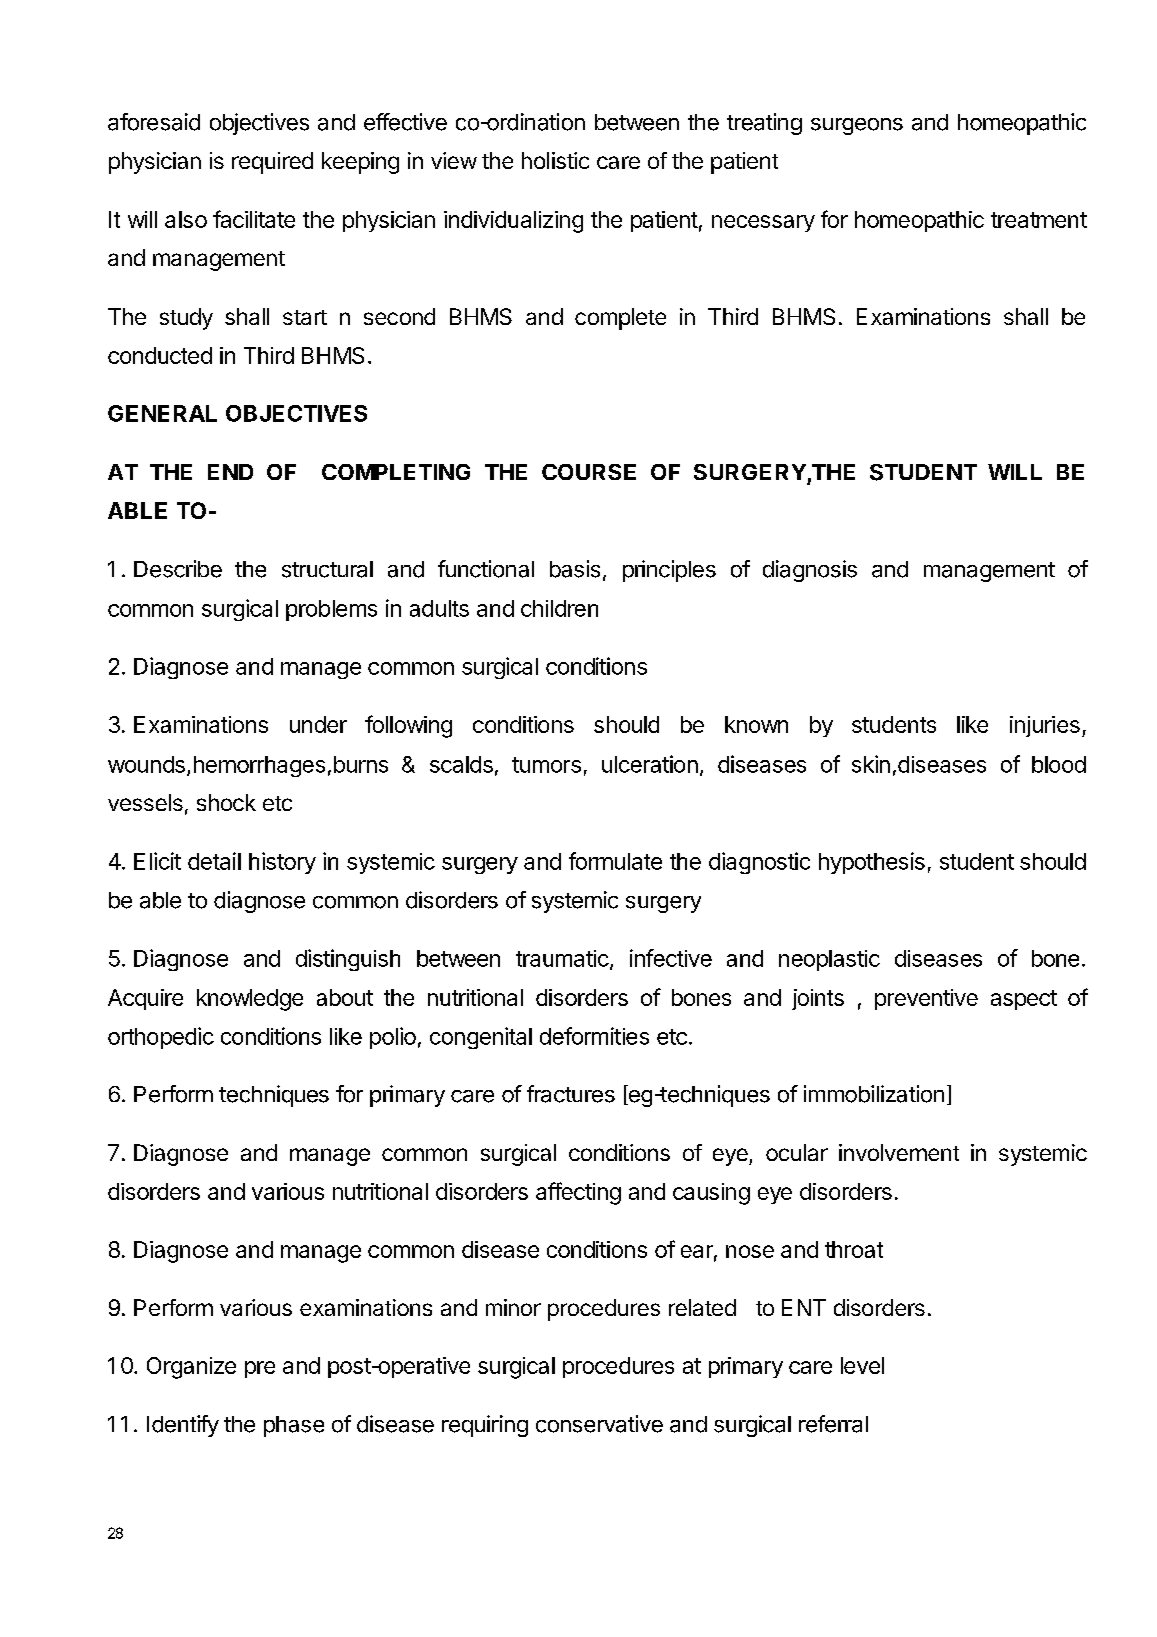 The image size is (1157, 1637). What do you see at coordinates (1059, 764) in the screenshot?
I see `blood` at bounding box center [1059, 764].
